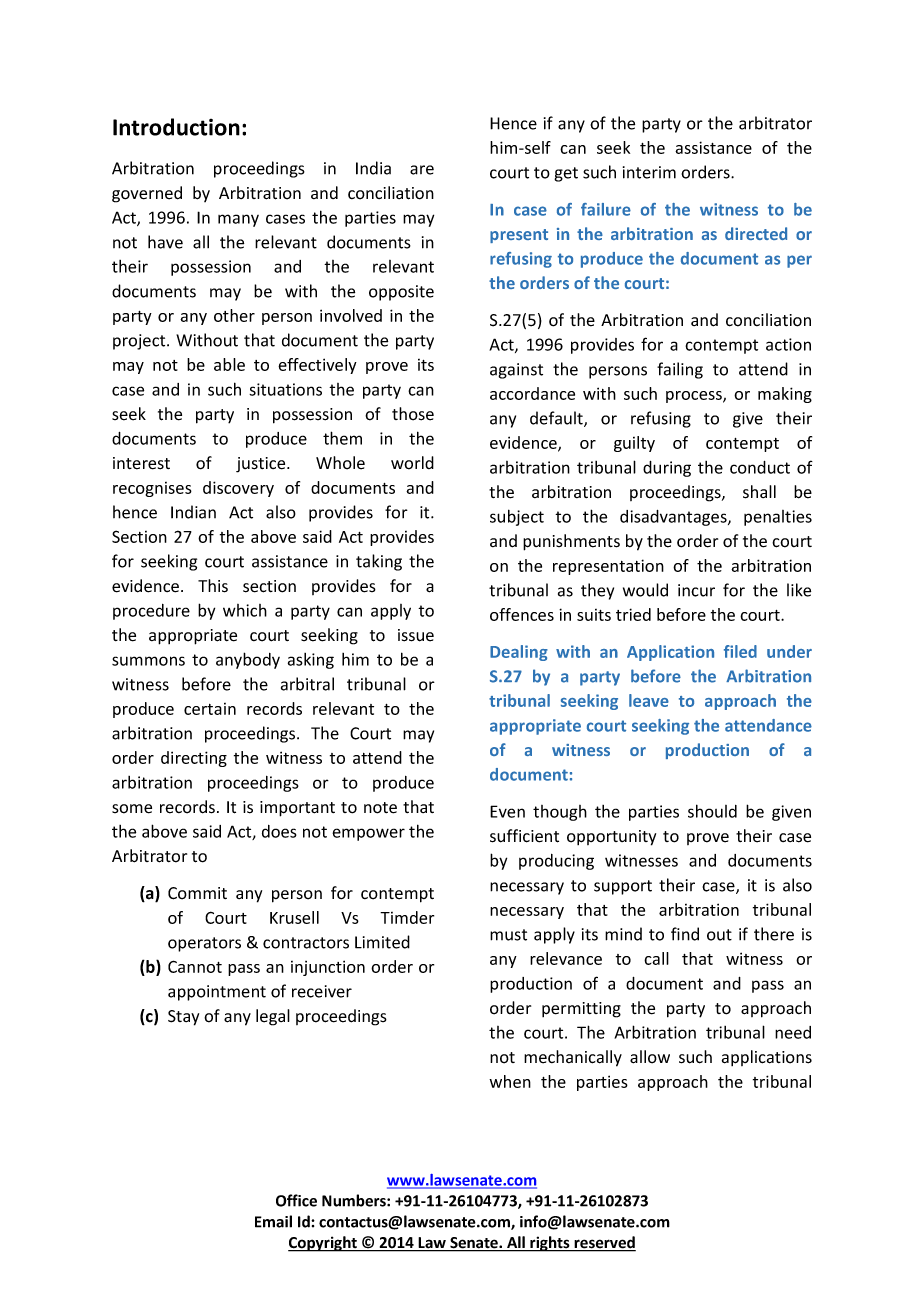 The height and width of the page is (1308, 924). What do you see at coordinates (422, 170) in the page?
I see `are` at bounding box center [422, 170].
